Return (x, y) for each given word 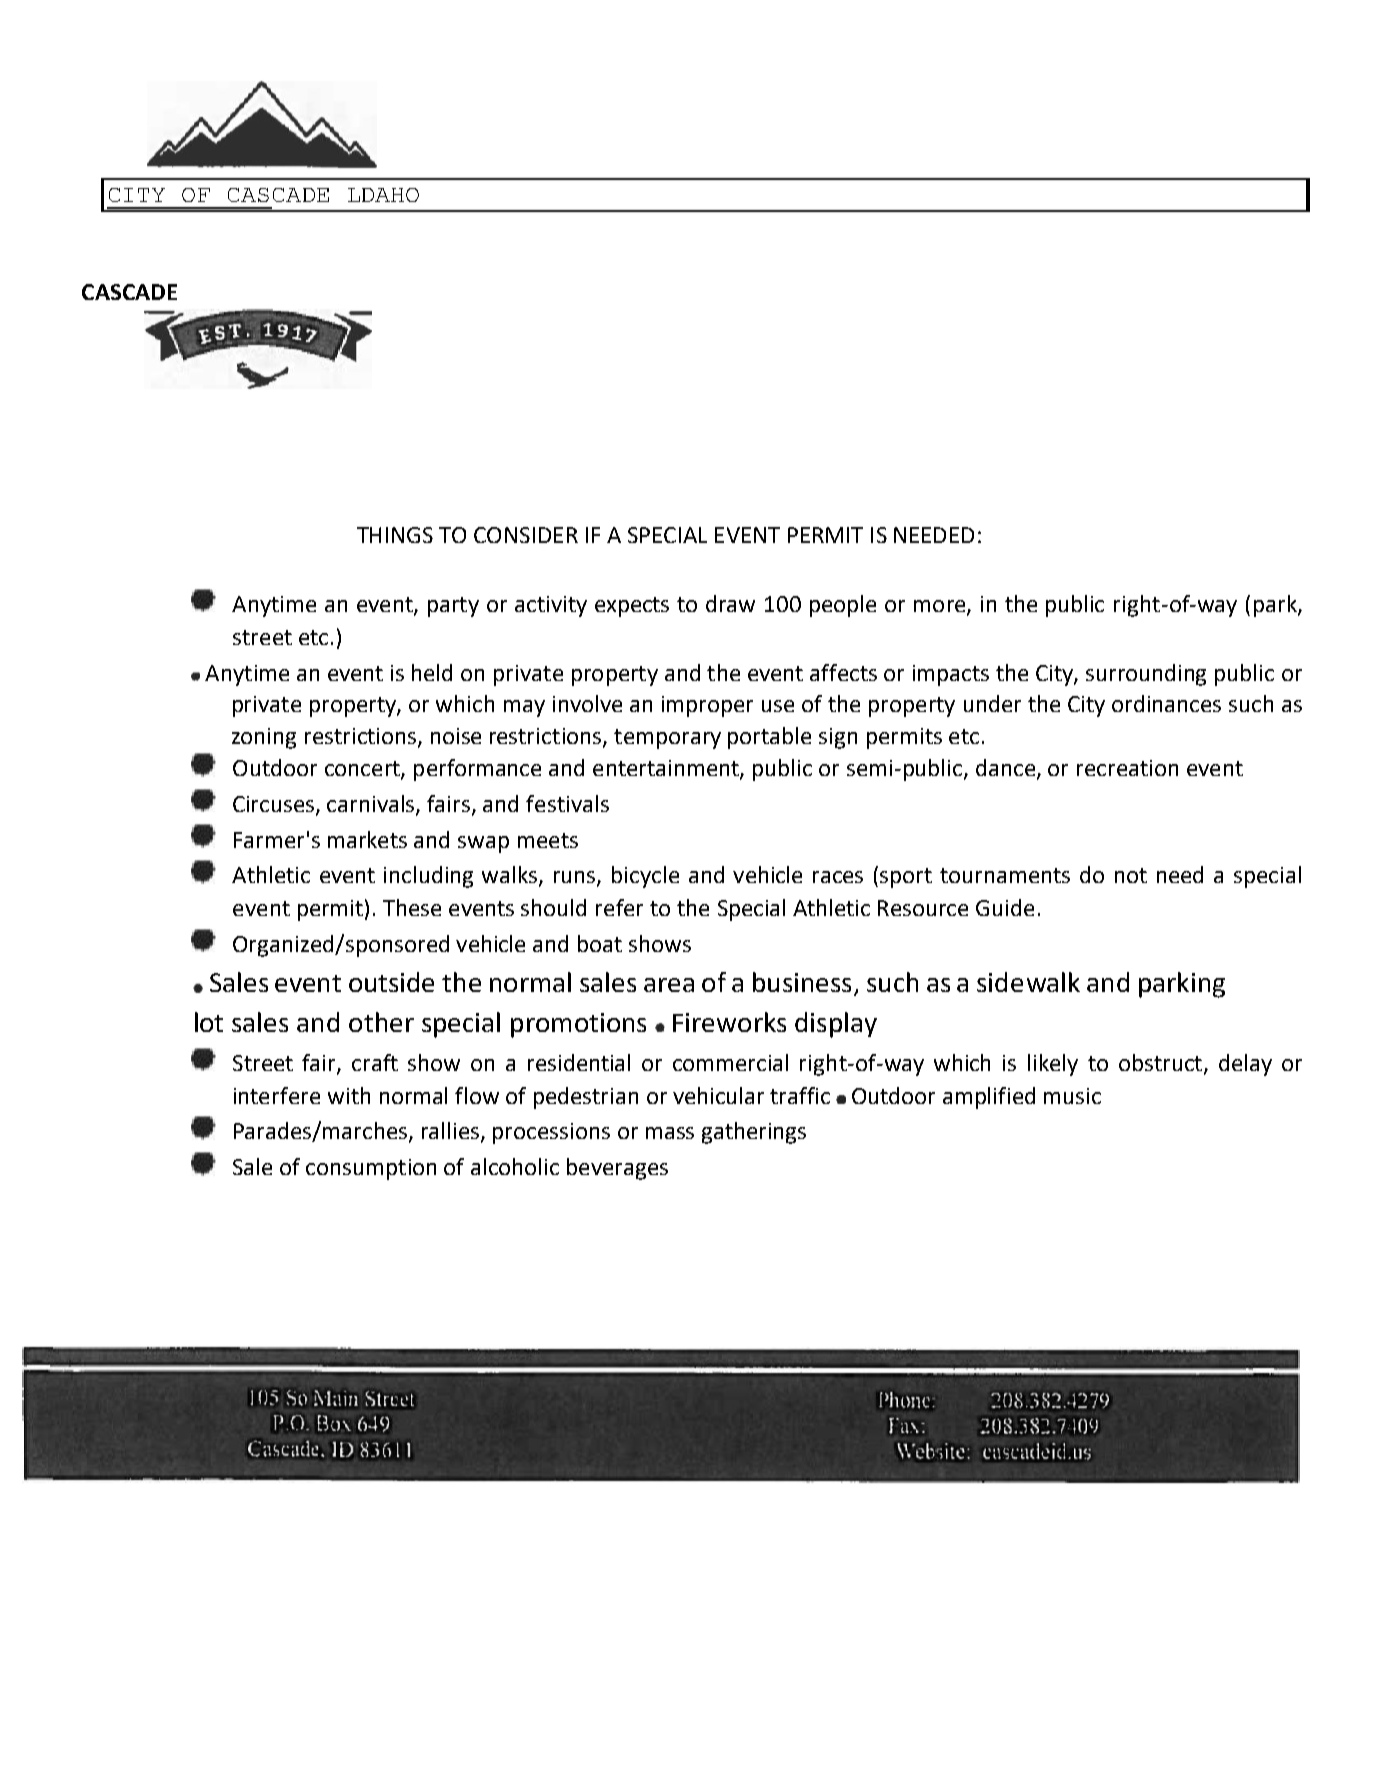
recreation (1127, 768)
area (669, 985)
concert (363, 770)
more (941, 607)
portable (769, 738)
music (1072, 1096)
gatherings (754, 1133)
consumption (371, 1169)
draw (730, 603)
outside (391, 982)
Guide (1005, 907)
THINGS (395, 535)
